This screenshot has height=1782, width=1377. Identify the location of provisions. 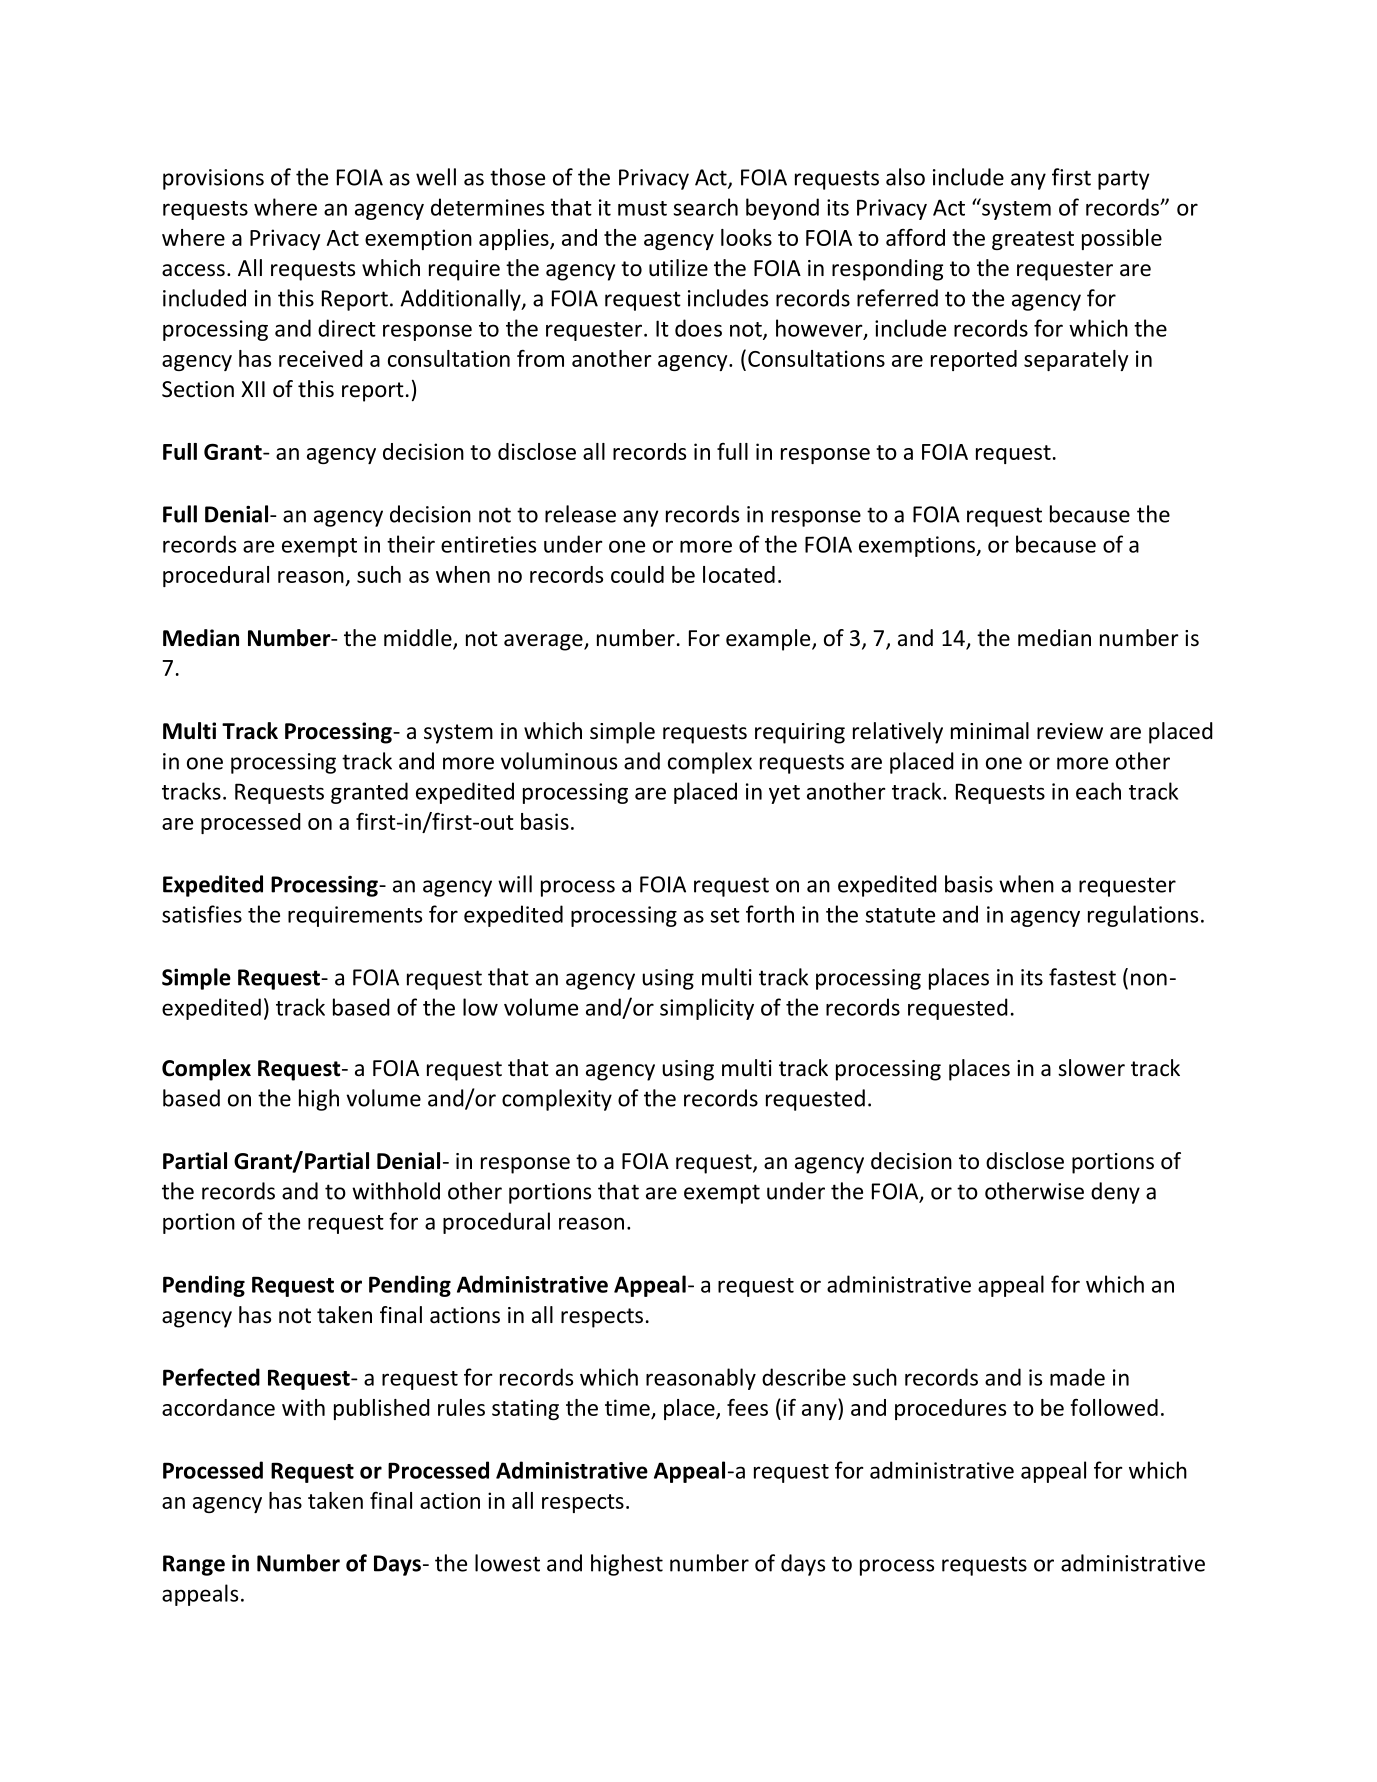
(213, 179).
